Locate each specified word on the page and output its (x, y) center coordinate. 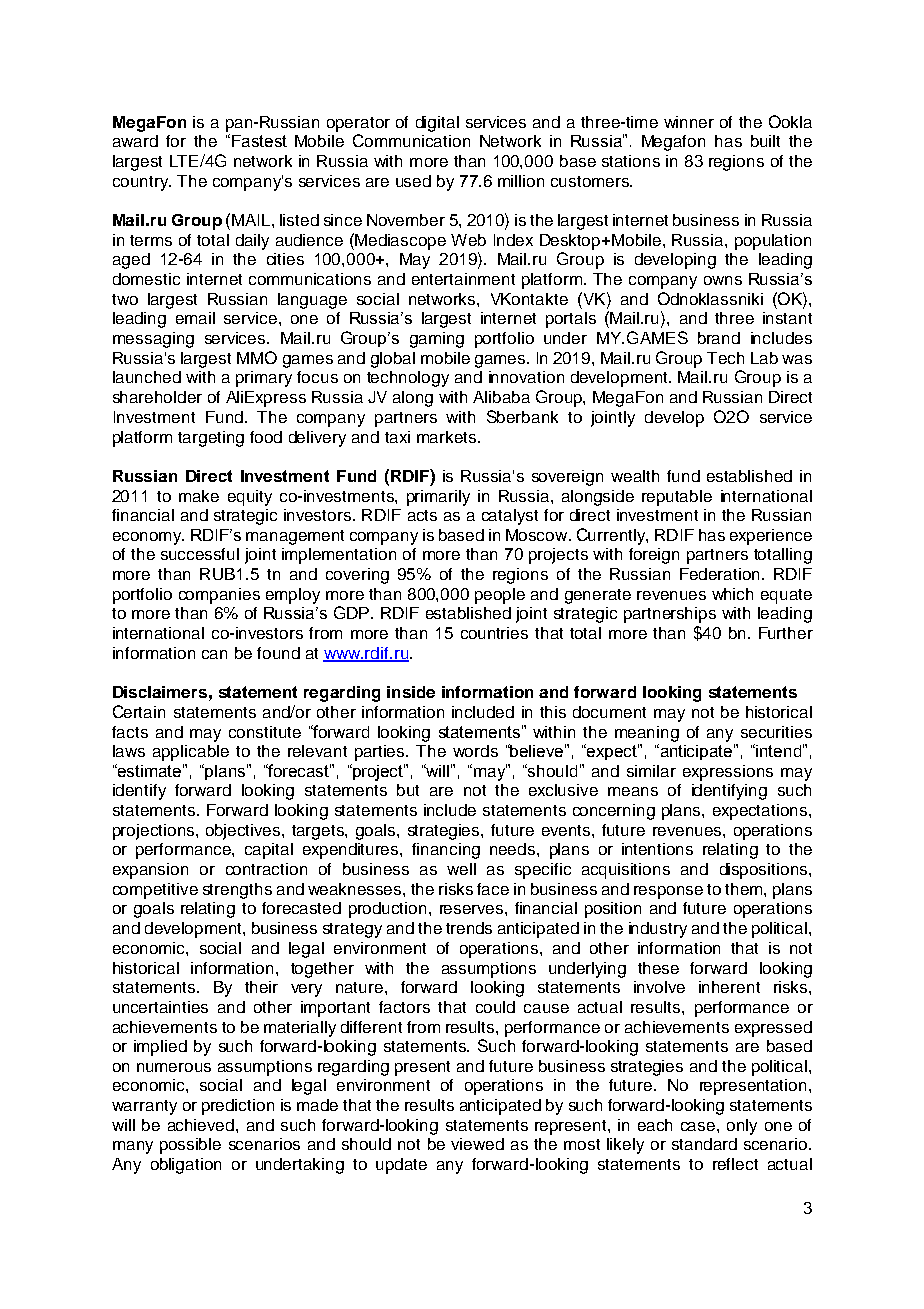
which (732, 594)
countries (494, 633)
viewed (477, 1144)
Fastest (259, 141)
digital (437, 124)
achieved (201, 1125)
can (214, 654)
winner (689, 122)
